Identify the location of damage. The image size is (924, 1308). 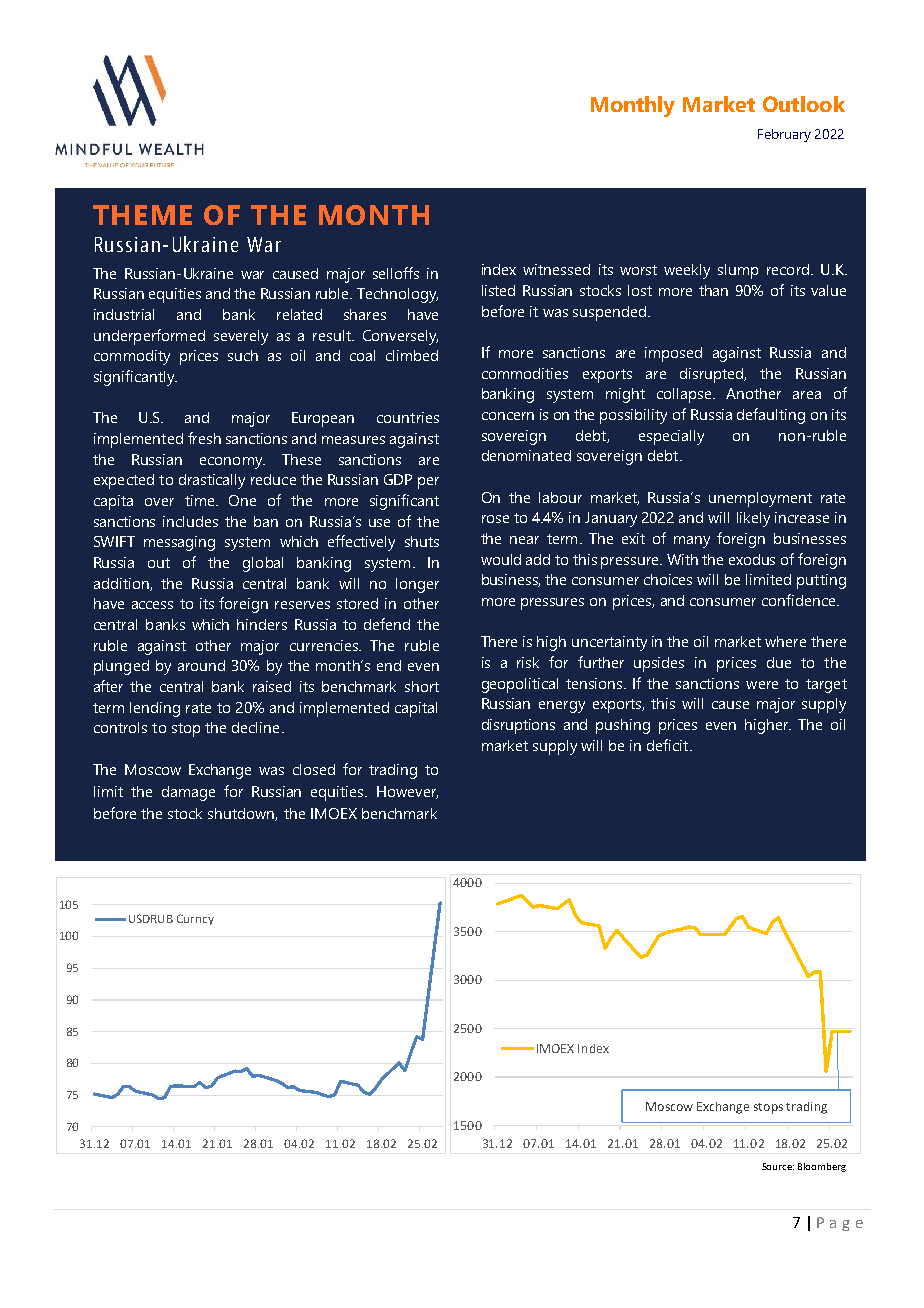
(188, 793).
